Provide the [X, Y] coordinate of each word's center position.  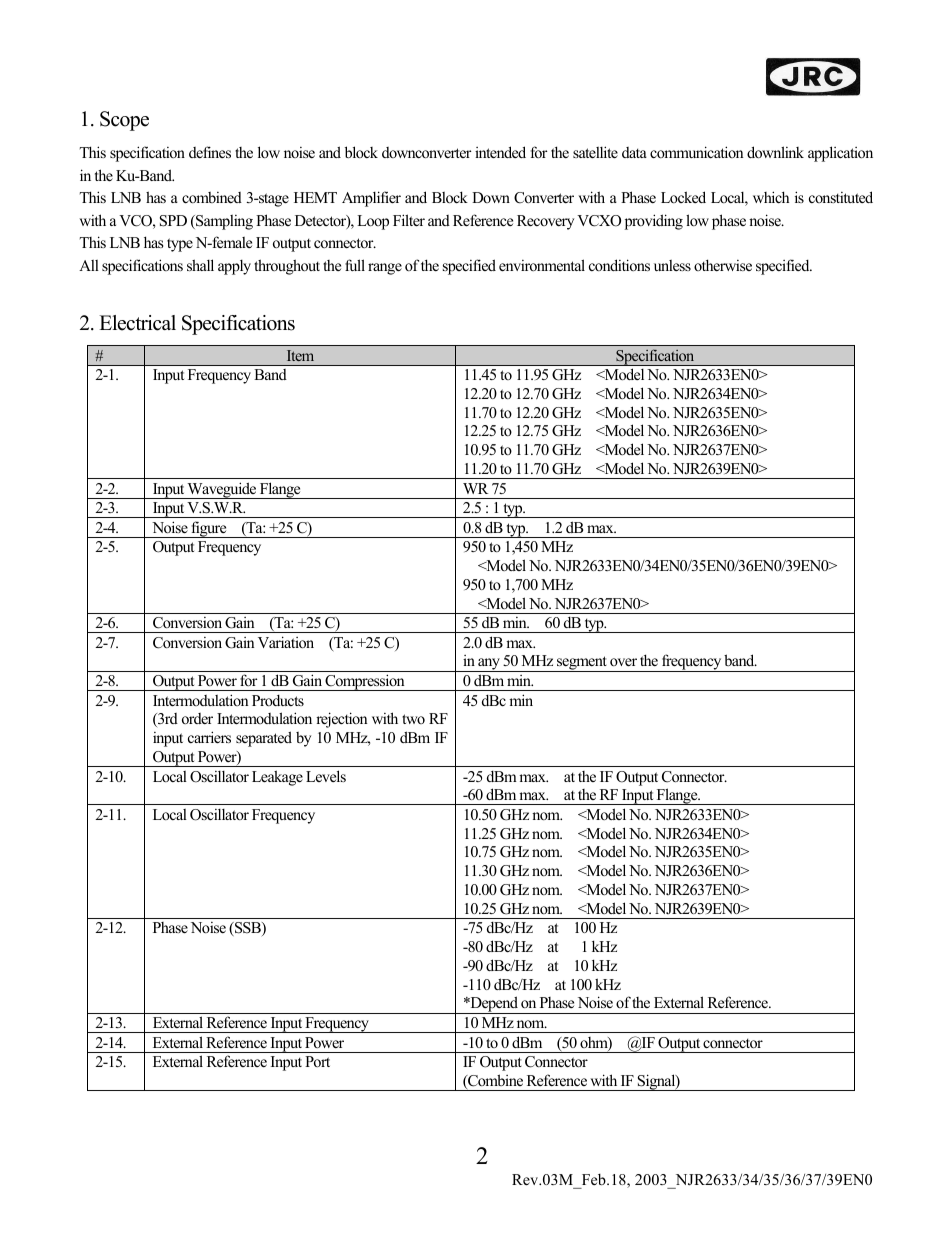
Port [317, 1061]
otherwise [723, 265]
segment [582, 664]
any [489, 665]
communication [696, 152]
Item [300, 355]
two [413, 719]
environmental [542, 265]
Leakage [277, 778]
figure [209, 529]
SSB [248, 929]
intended [500, 152]
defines [210, 152]
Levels [326, 776]
